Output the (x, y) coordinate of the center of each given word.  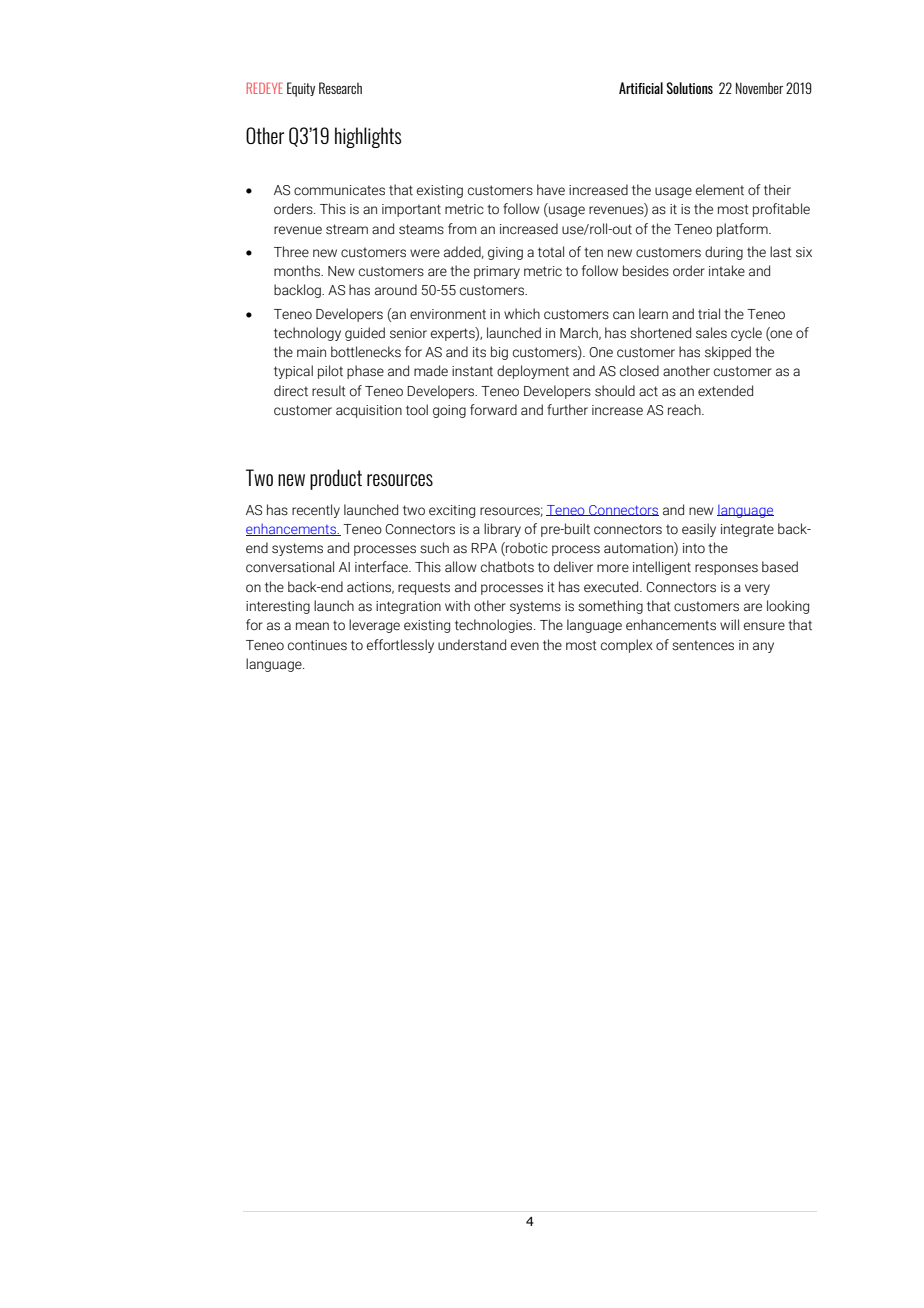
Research (340, 88)
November (759, 88)
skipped (728, 353)
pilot (330, 372)
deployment (533, 372)
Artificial (641, 88)
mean (312, 626)
